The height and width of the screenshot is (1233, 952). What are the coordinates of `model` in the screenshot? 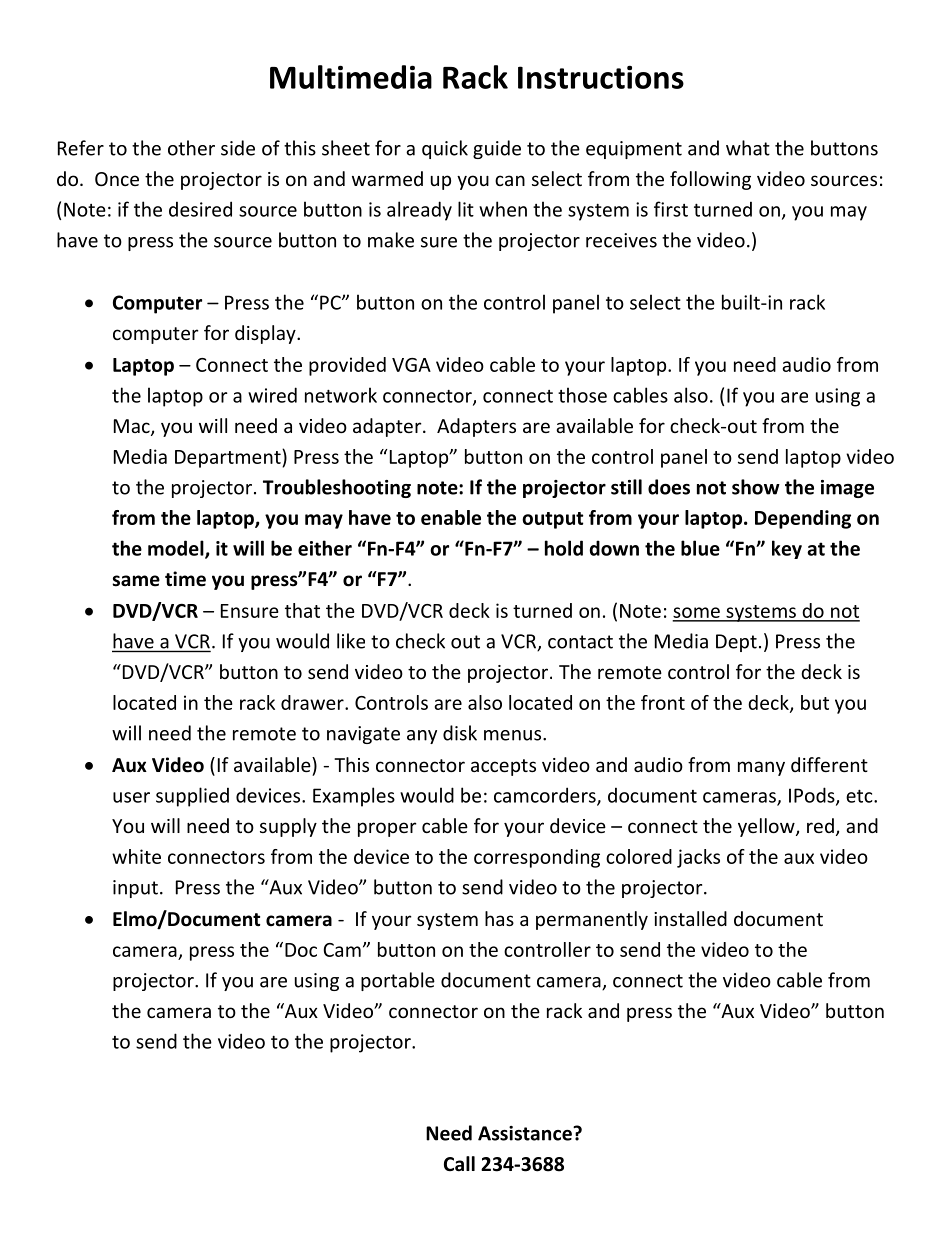 It's located at (177, 549).
